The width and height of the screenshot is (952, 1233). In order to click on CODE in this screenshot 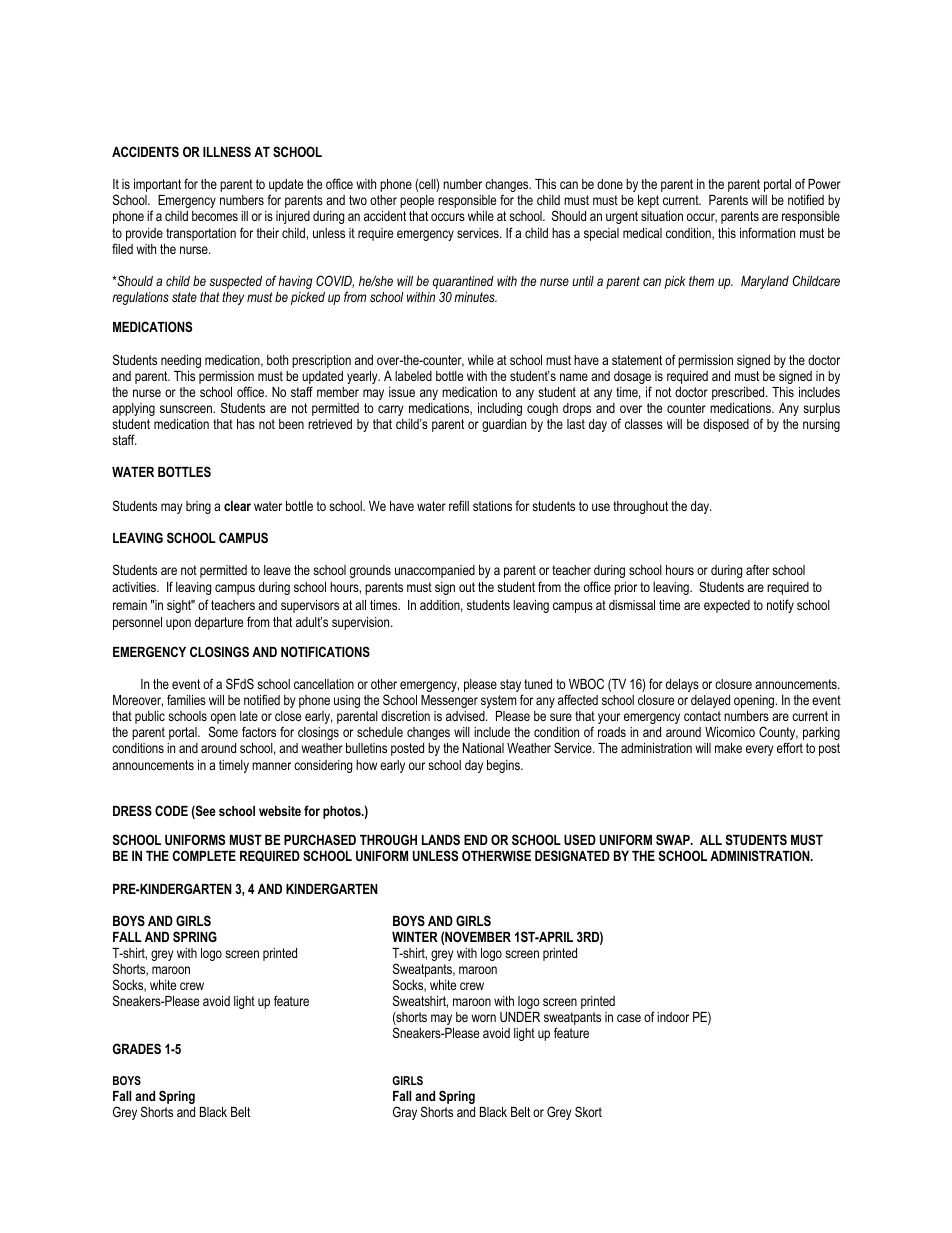, I will do `click(171, 810)`.
